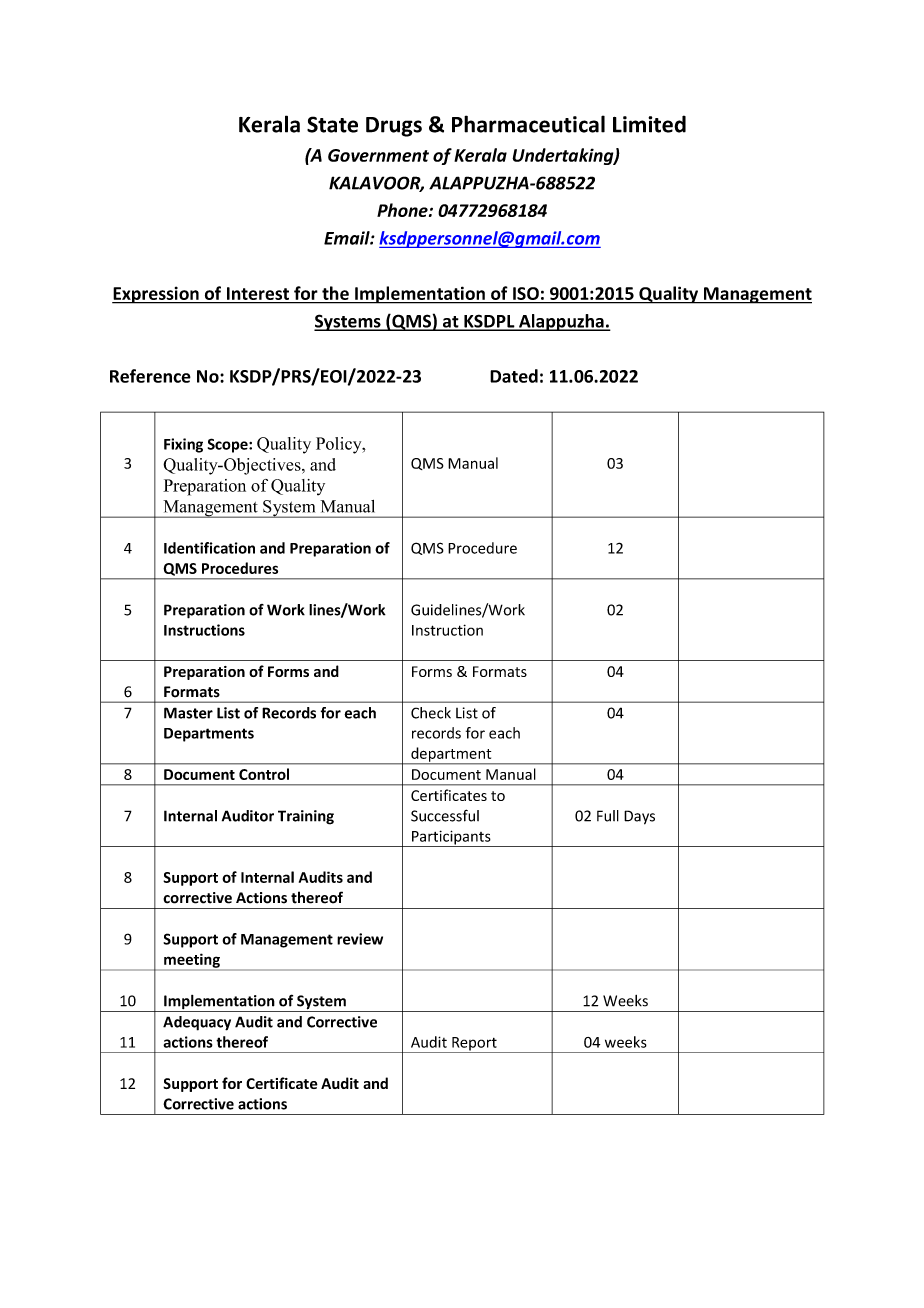 This screenshot has width=924, height=1308. I want to click on Successful, so click(445, 815).
